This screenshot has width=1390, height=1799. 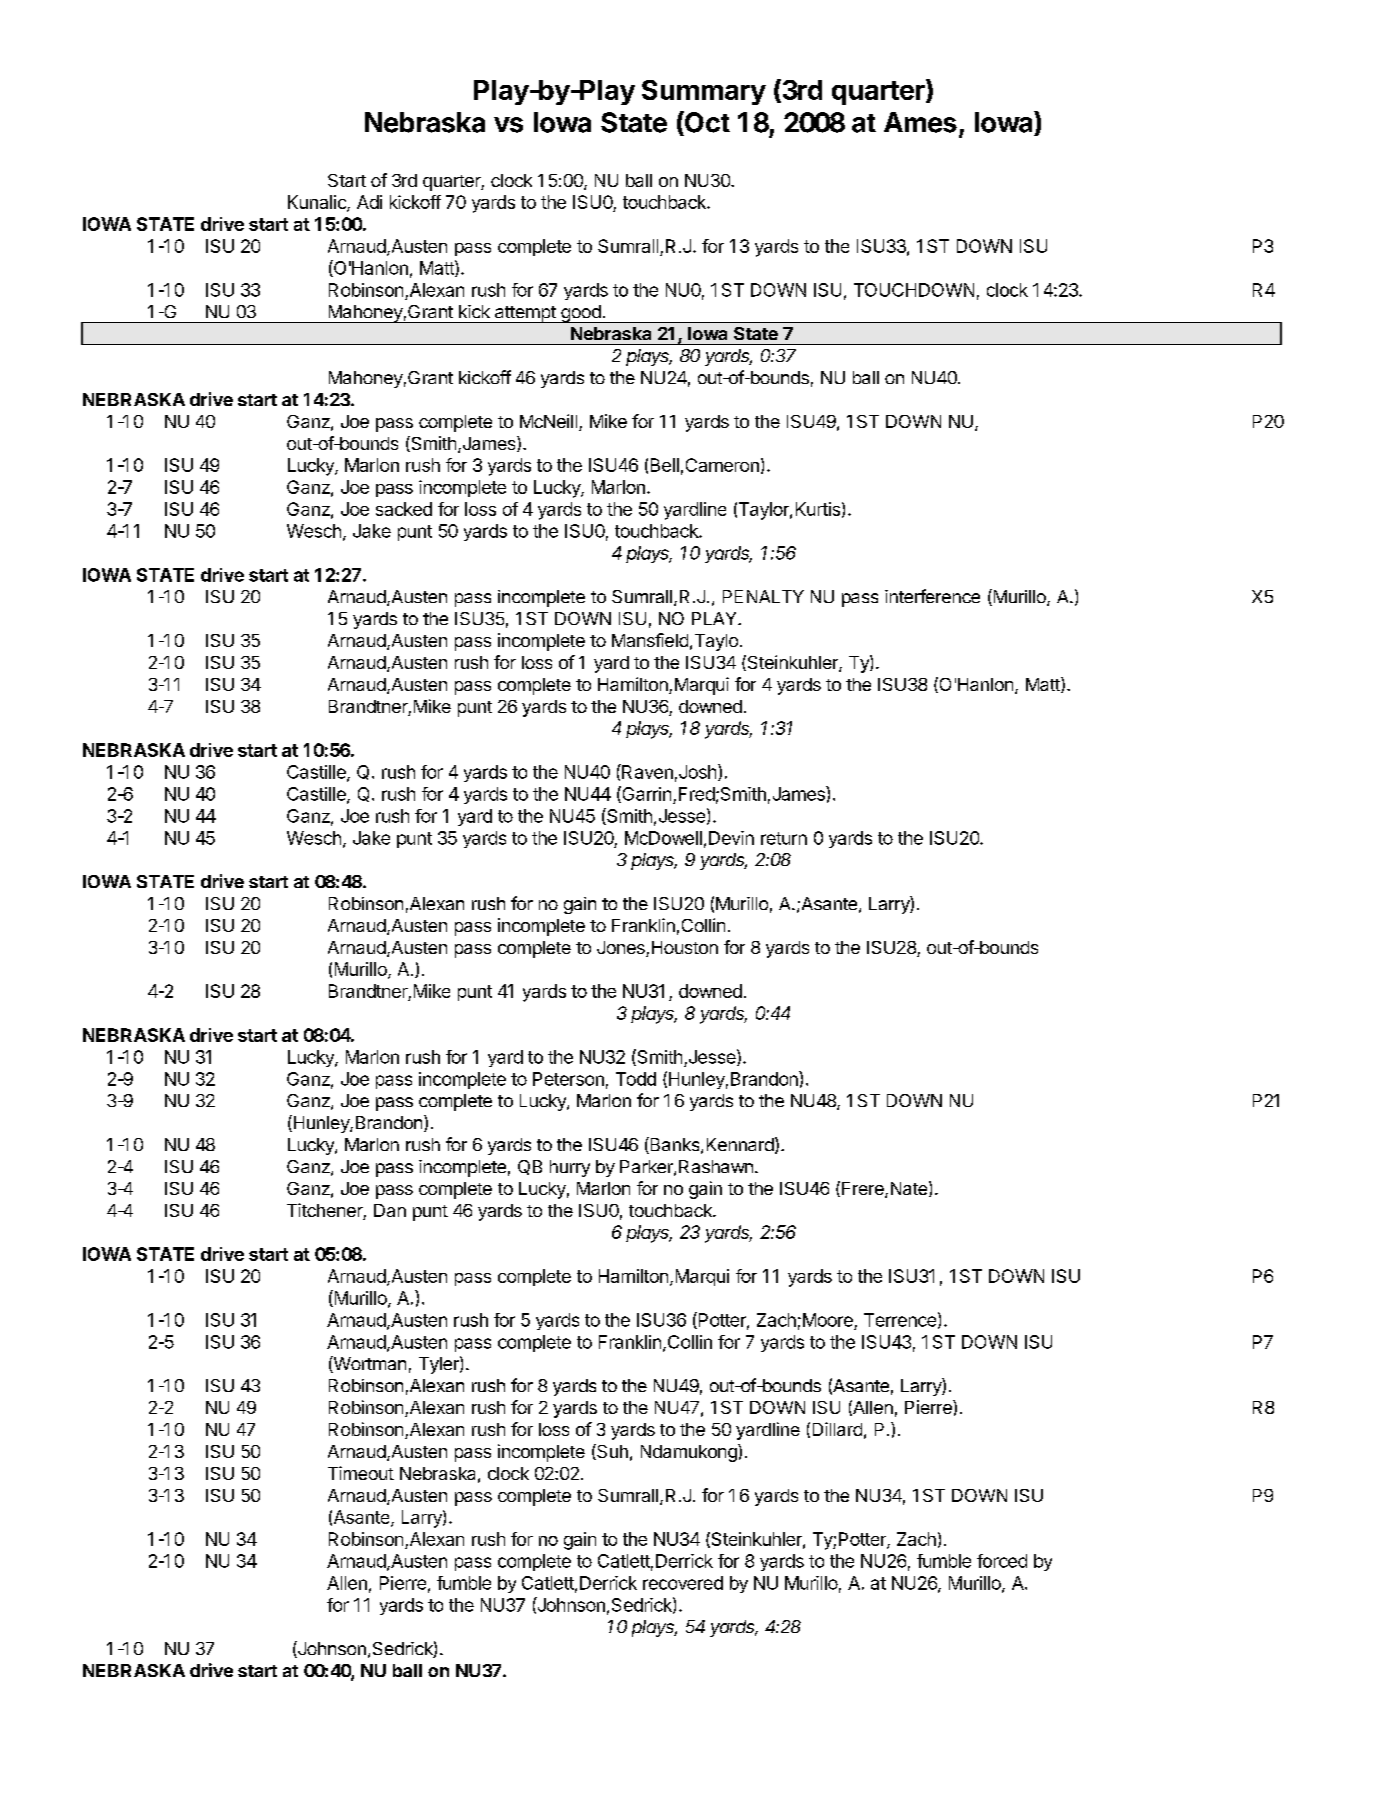 I want to click on sacked, so click(x=404, y=509).
